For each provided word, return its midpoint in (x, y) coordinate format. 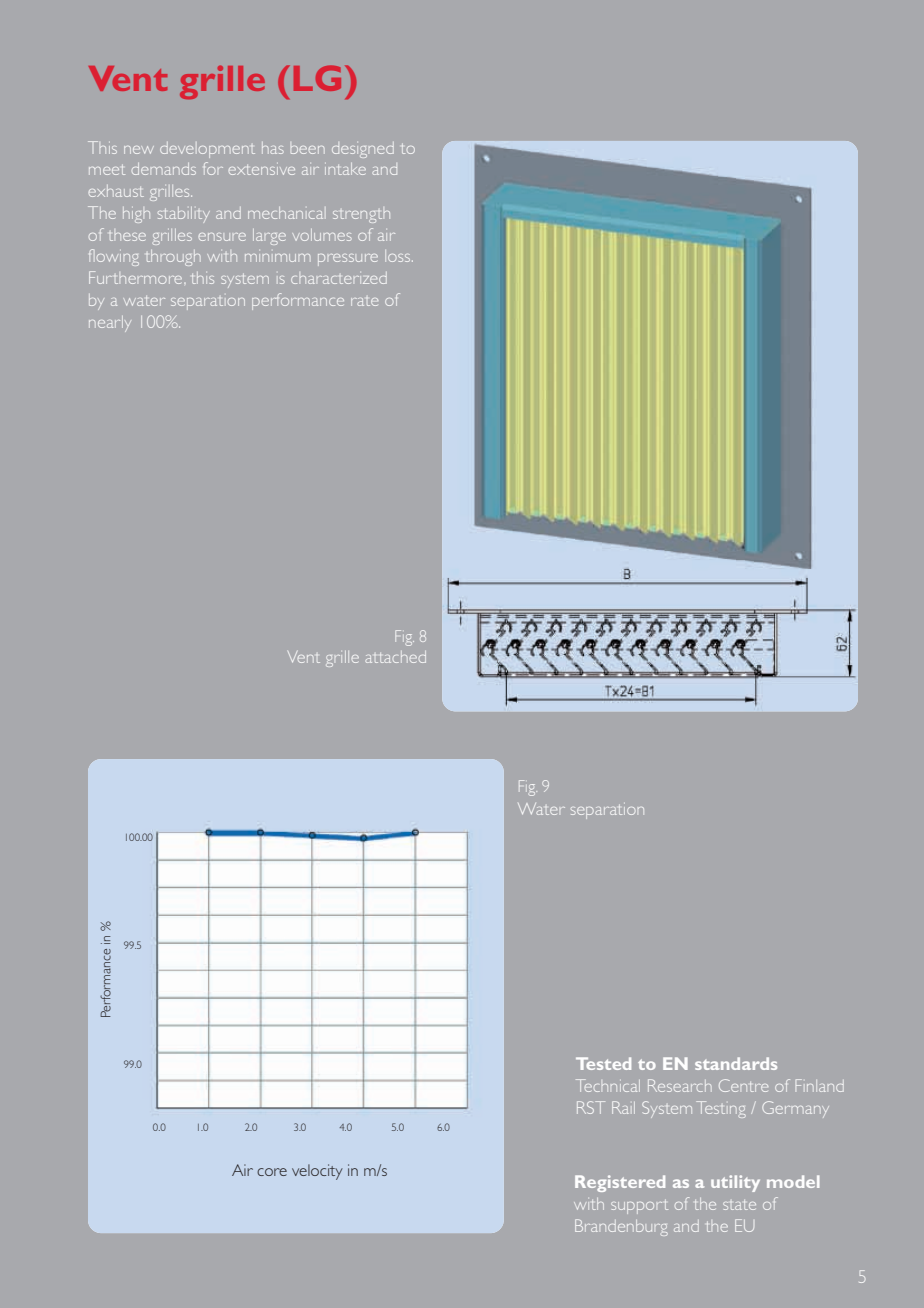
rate (364, 301)
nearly (110, 324)
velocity (317, 1172)
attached (395, 657)
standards (736, 1063)
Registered (620, 1183)
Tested (603, 1063)
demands (164, 169)
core (272, 1172)
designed (363, 150)
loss (399, 256)
